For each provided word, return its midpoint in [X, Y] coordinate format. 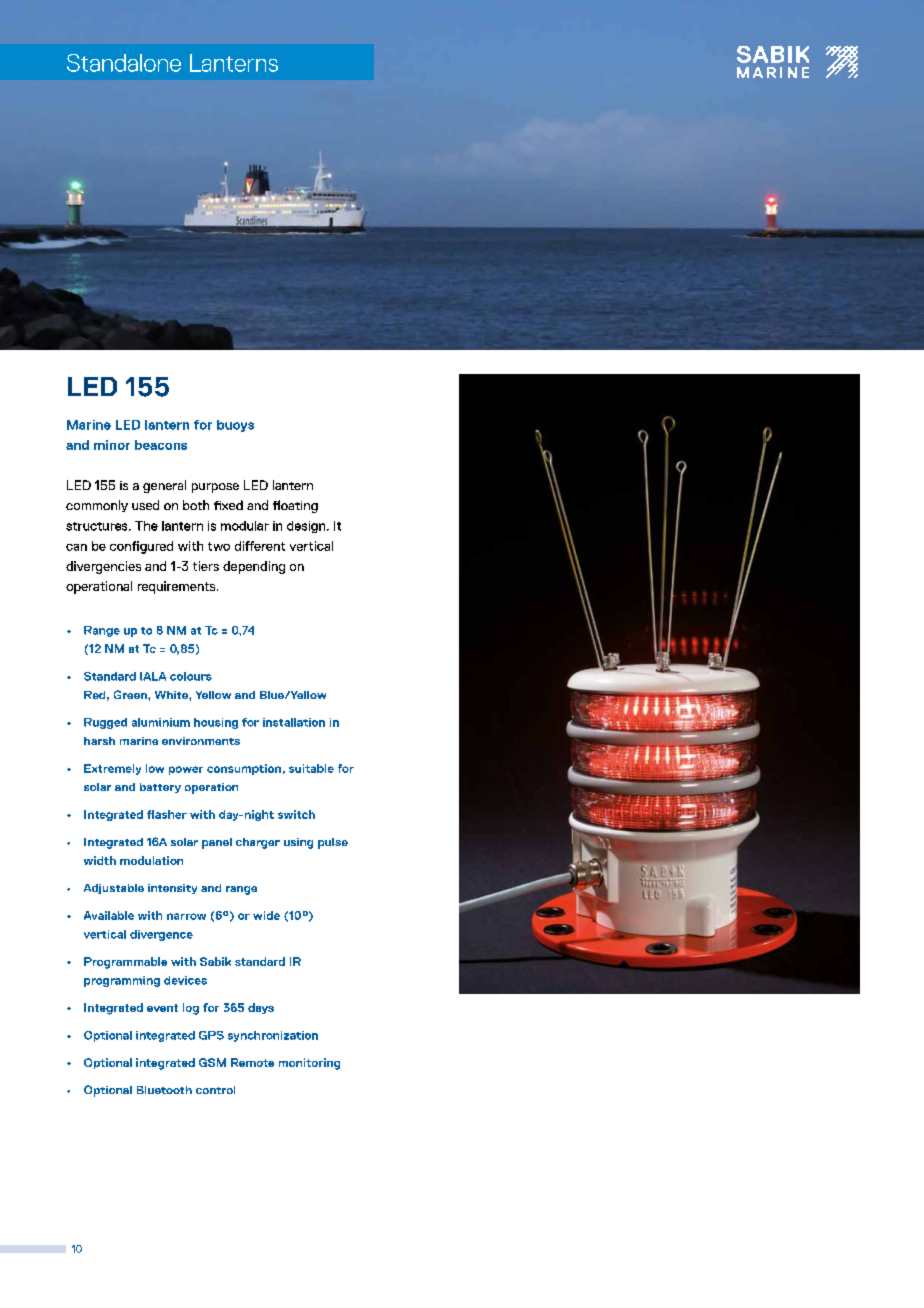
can [76, 547]
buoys [235, 426]
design [307, 527]
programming [122, 981]
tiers [206, 566]
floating [295, 506]
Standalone [124, 63]
